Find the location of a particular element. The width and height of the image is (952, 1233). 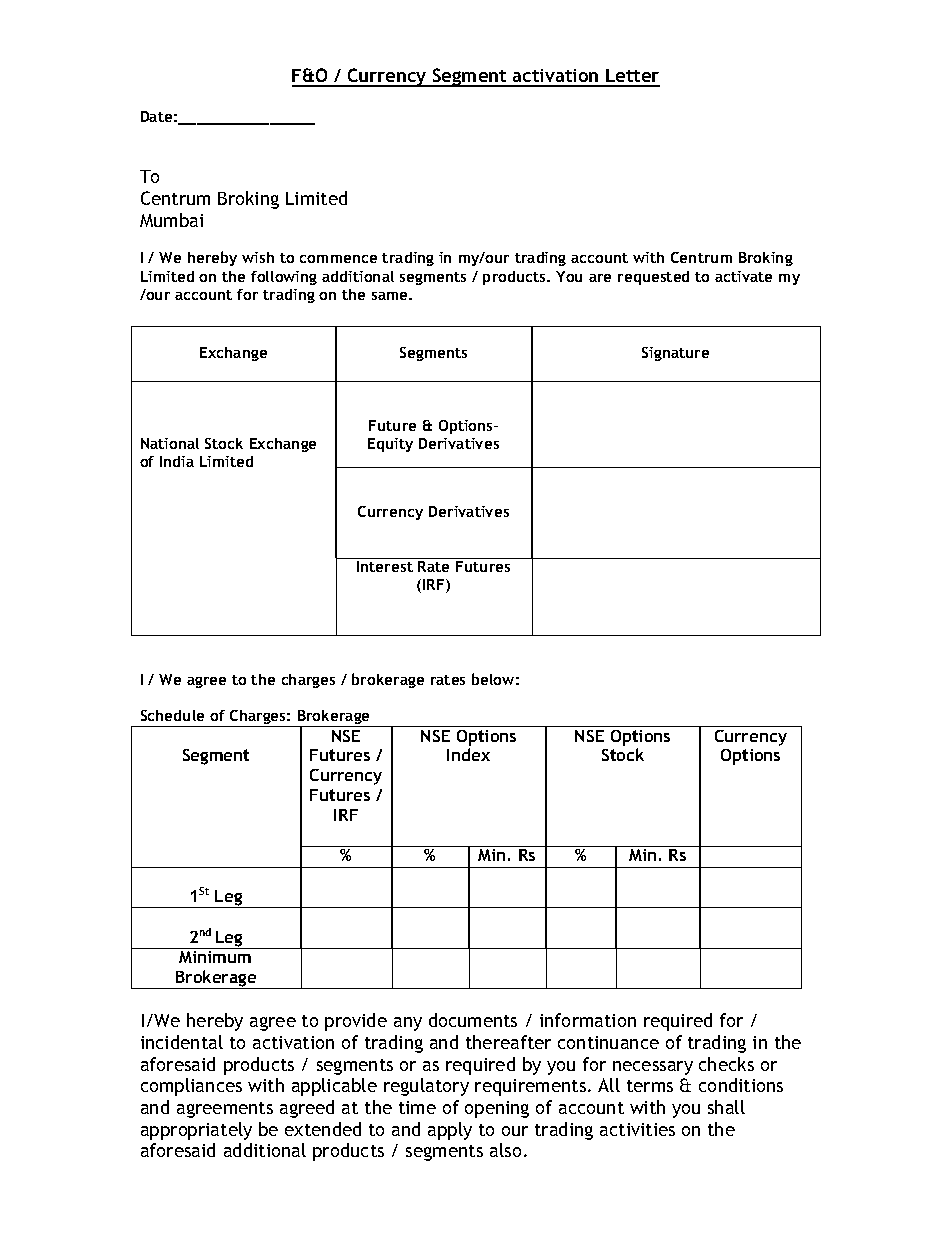

requested is located at coordinates (653, 278).
